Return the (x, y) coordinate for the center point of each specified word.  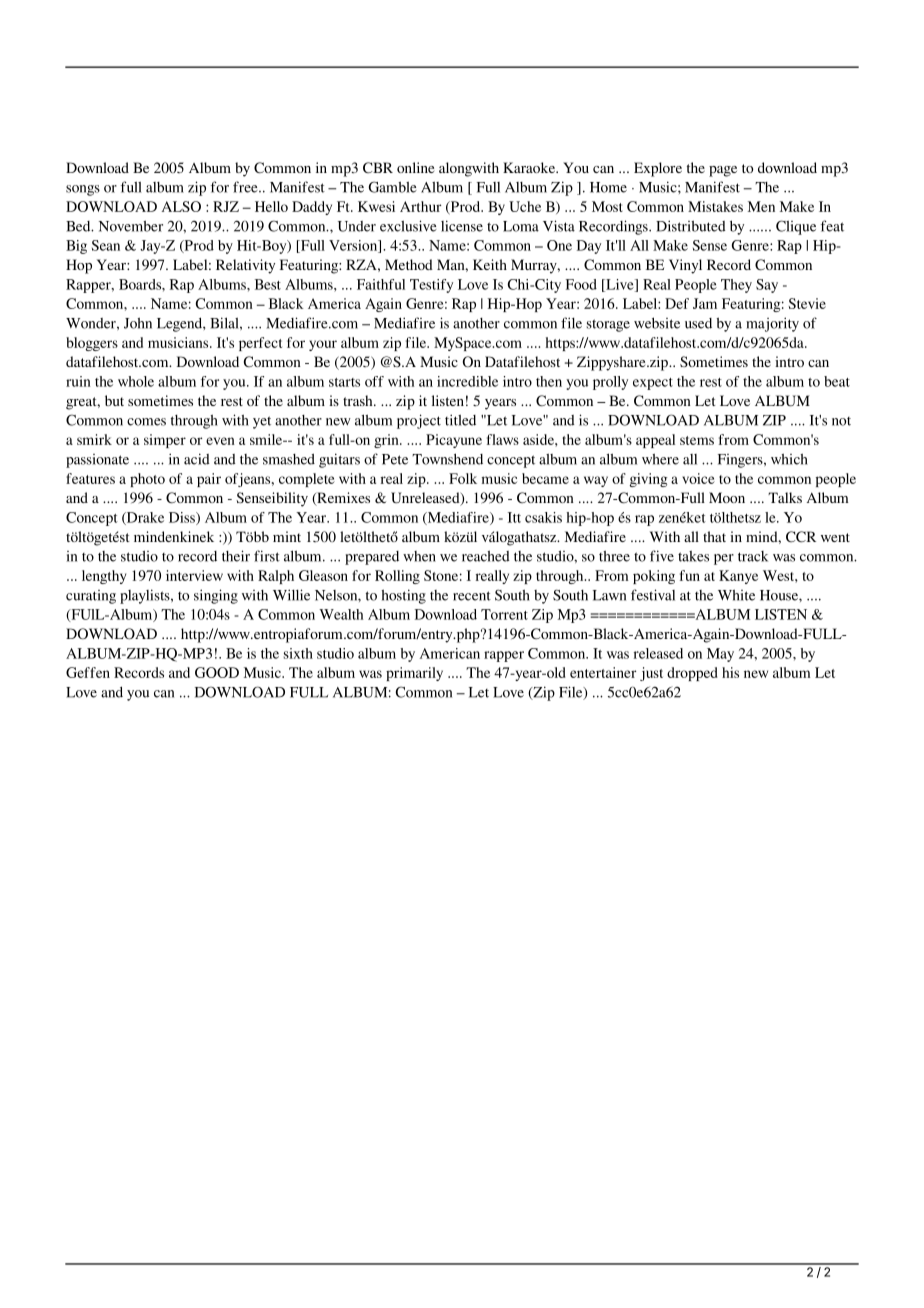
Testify (431, 286)
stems (697, 440)
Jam (705, 303)
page (723, 171)
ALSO (181, 206)
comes (146, 422)
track (753, 556)
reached (486, 556)
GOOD (217, 672)
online (415, 167)
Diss (183, 518)
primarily (414, 674)
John (138, 323)
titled (460, 420)
